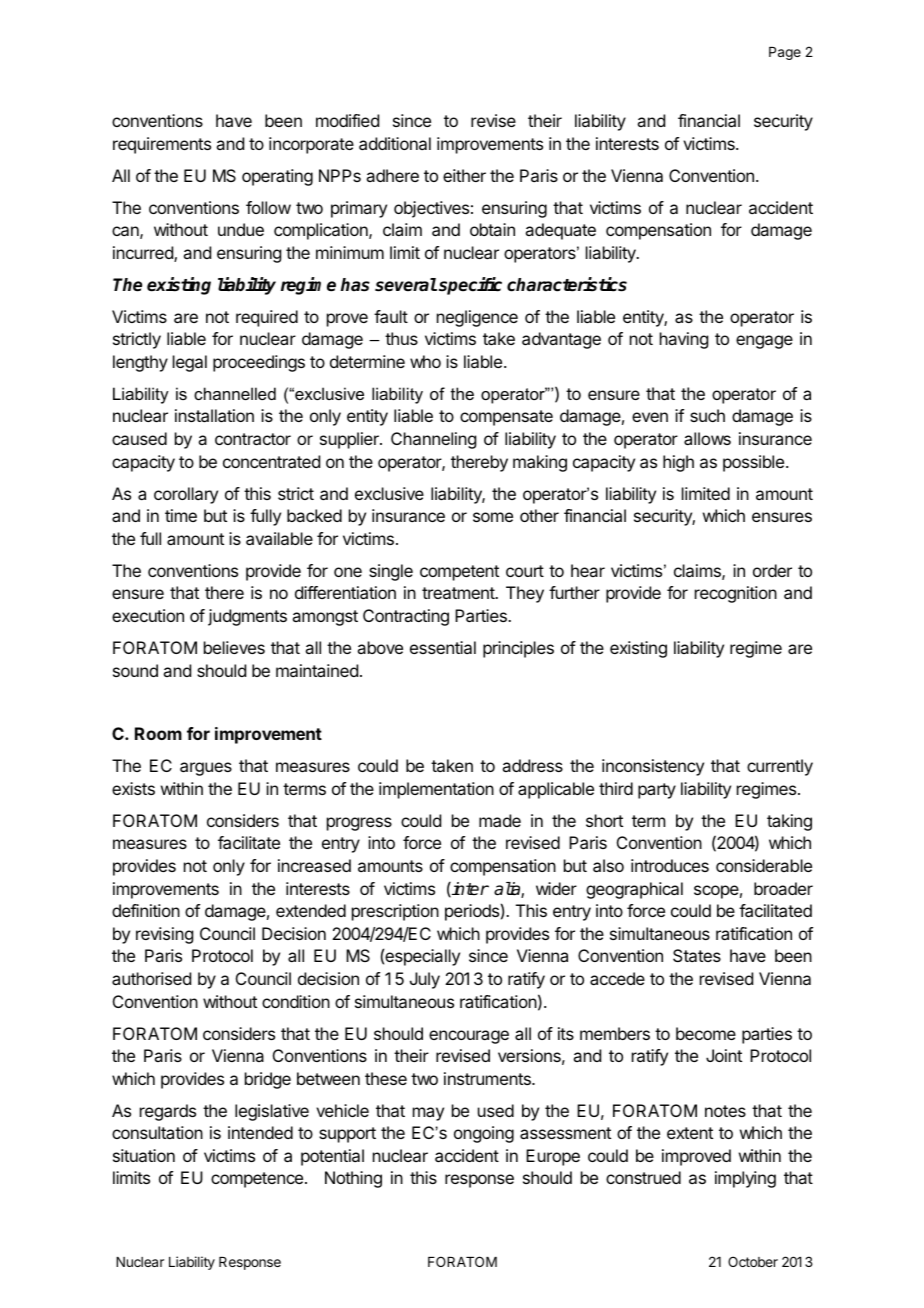 This document has width=924, height=1308. Describe the element at coordinates (736, 594) in the document. I see `recognition` at that location.
